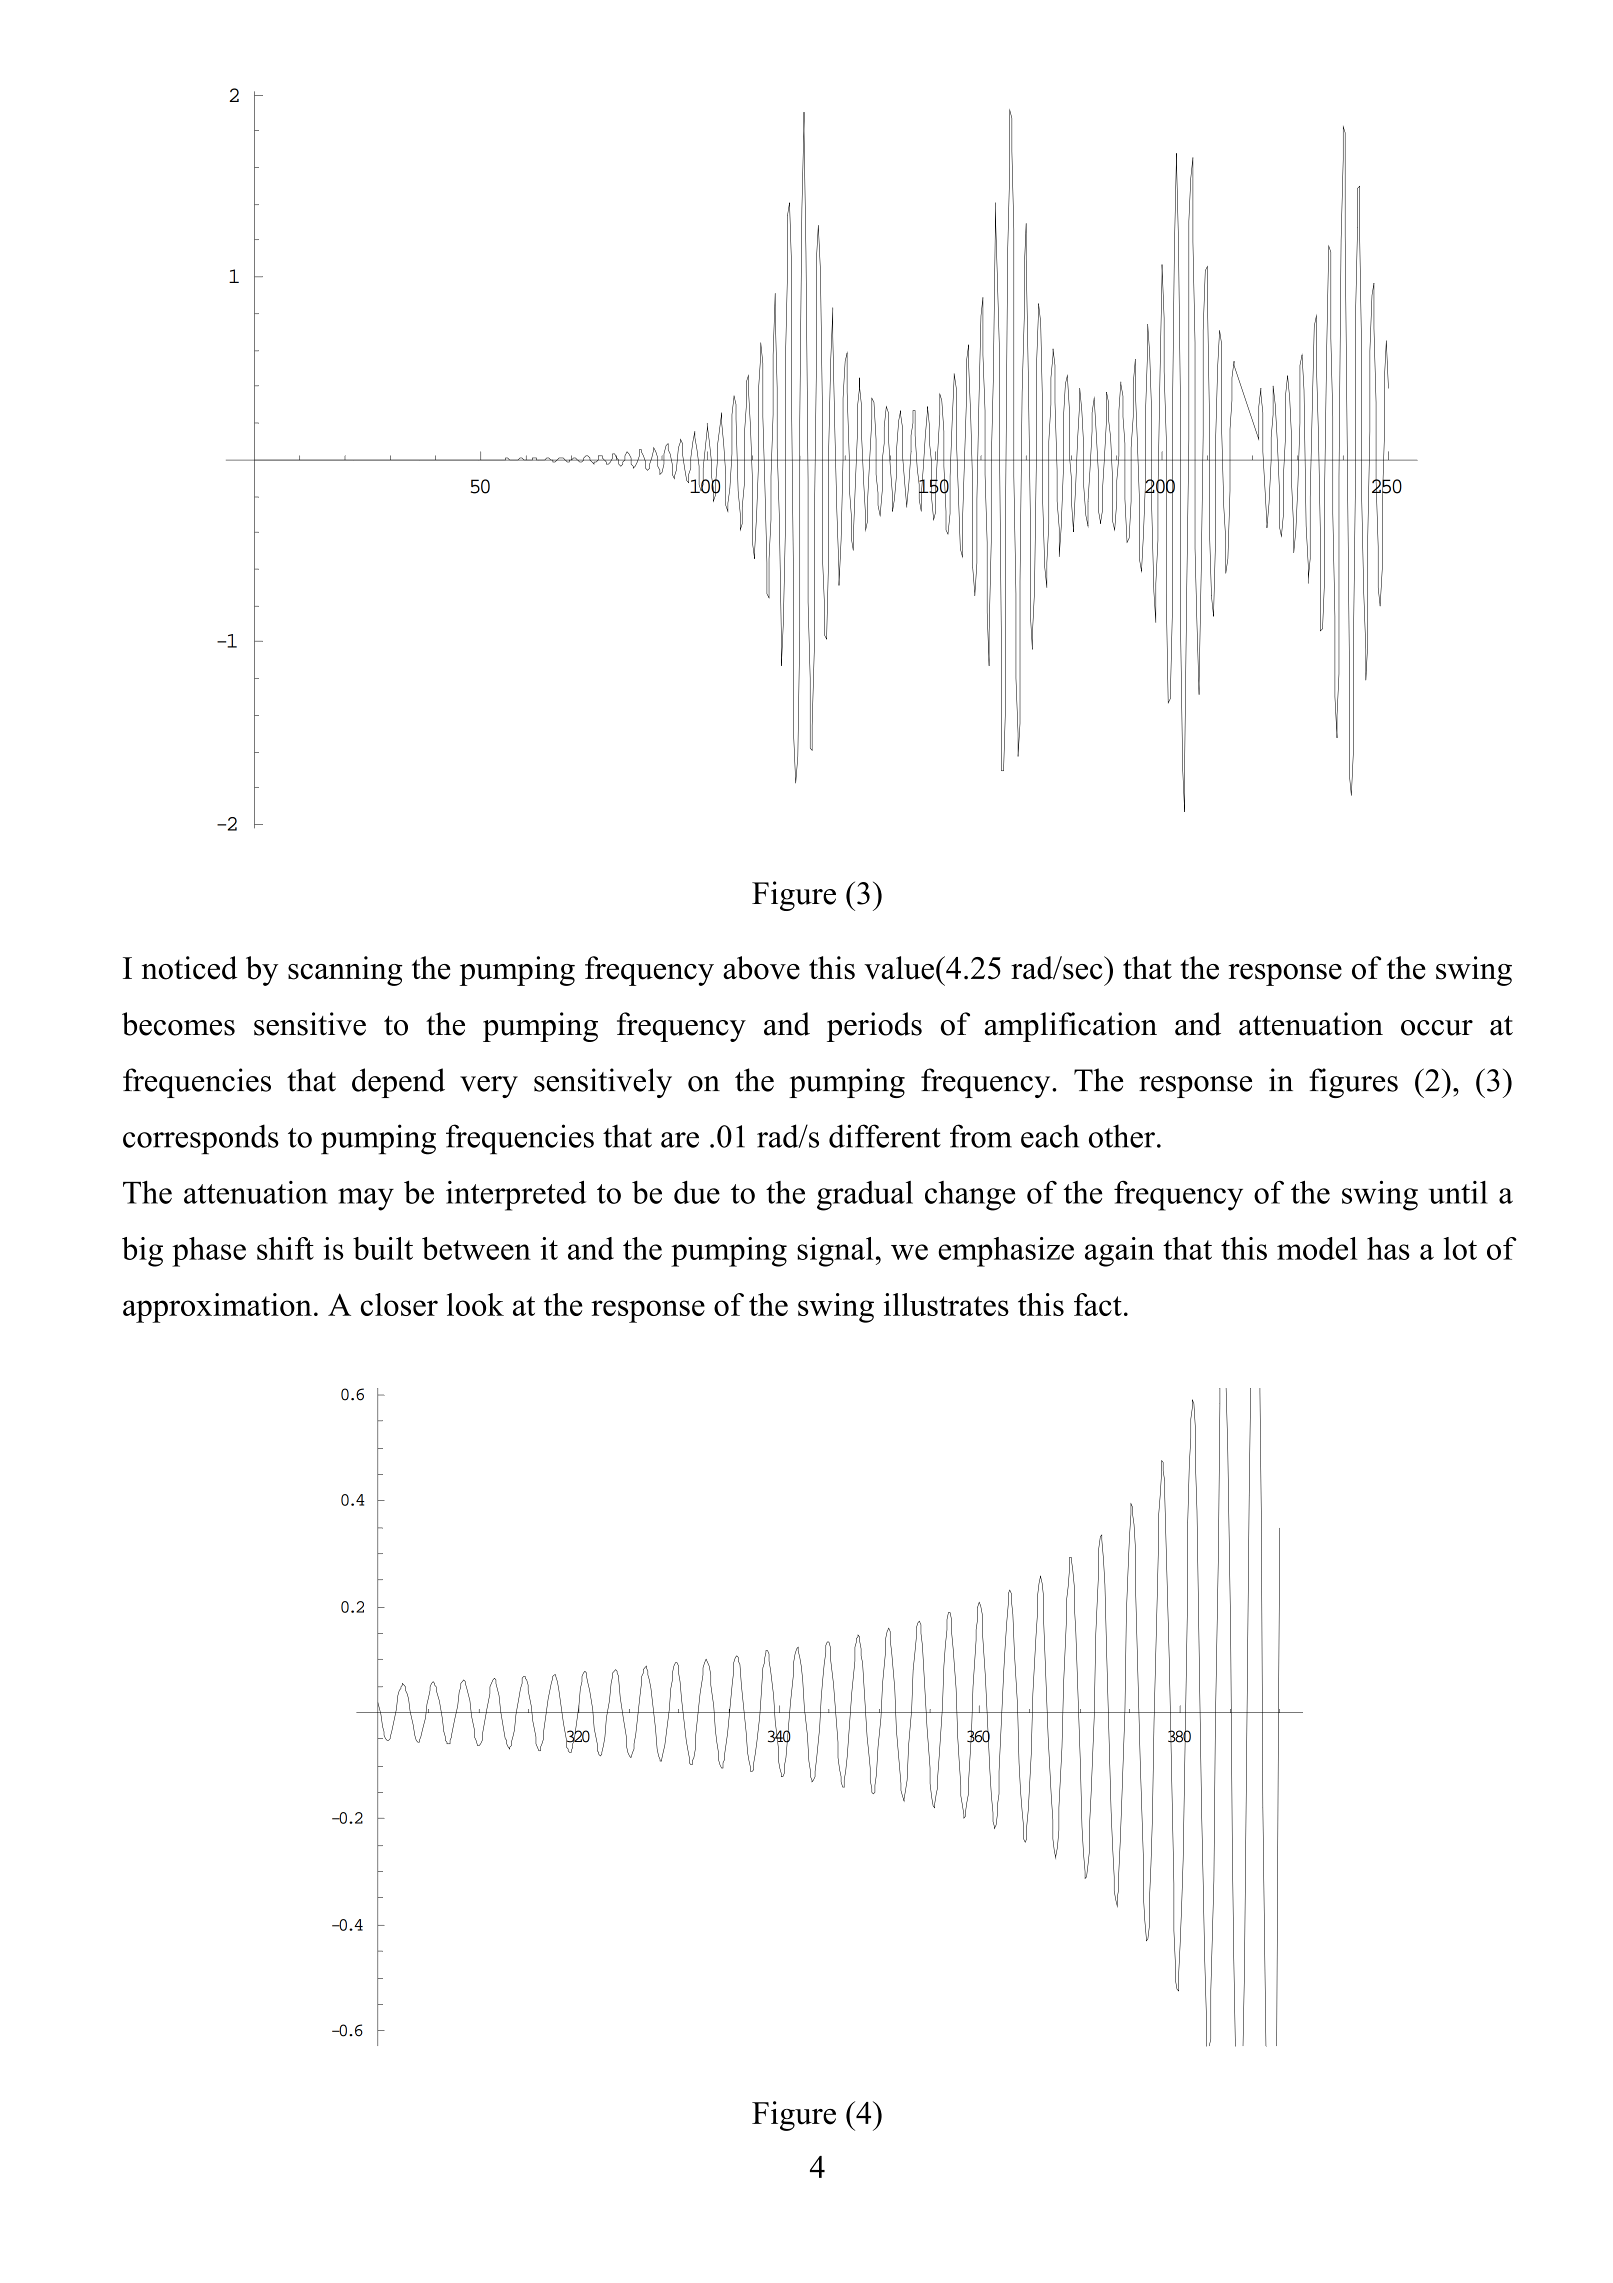  What do you see at coordinates (865, 1196) in the screenshot?
I see `gradual` at bounding box center [865, 1196].
